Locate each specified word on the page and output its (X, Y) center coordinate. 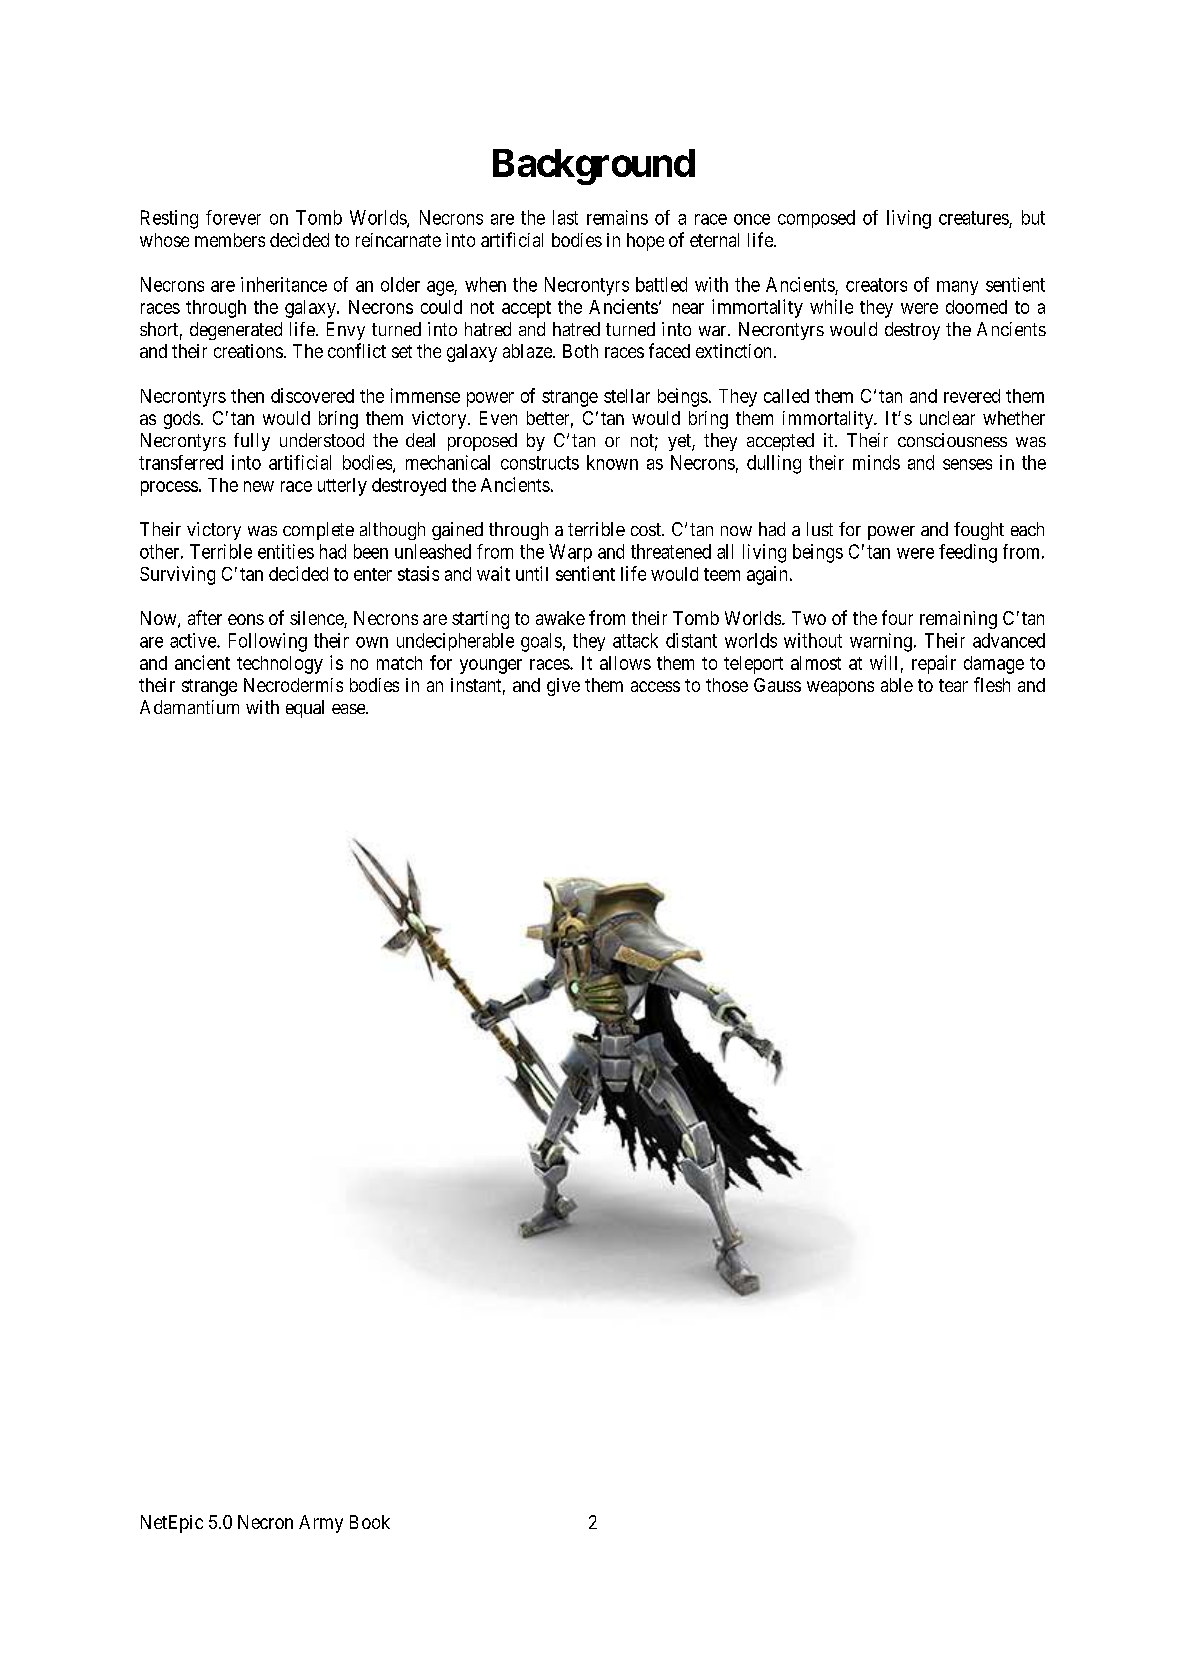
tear (953, 685)
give (563, 687)
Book (370, 1522)
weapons (840, 688)
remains (617, 217)
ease (349, 709)
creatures (974, 218)
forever (233, 217)
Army (321, 1524)
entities (286, 551)
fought (979, 531)
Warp (570, 553)
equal (305, 709)
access (655, 686)
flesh (992, 684)
